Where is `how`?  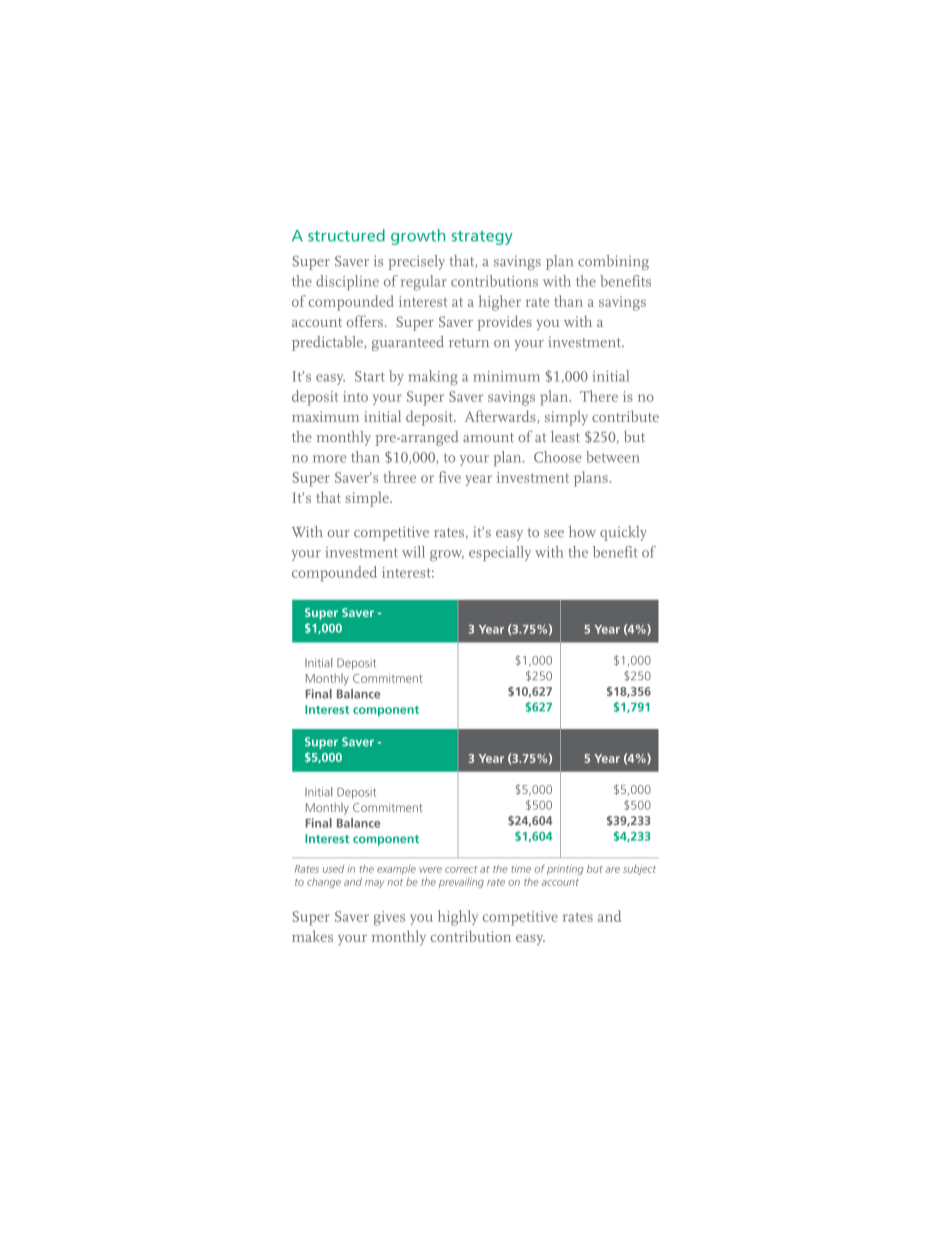
how is located at coordinates (582, 531).
